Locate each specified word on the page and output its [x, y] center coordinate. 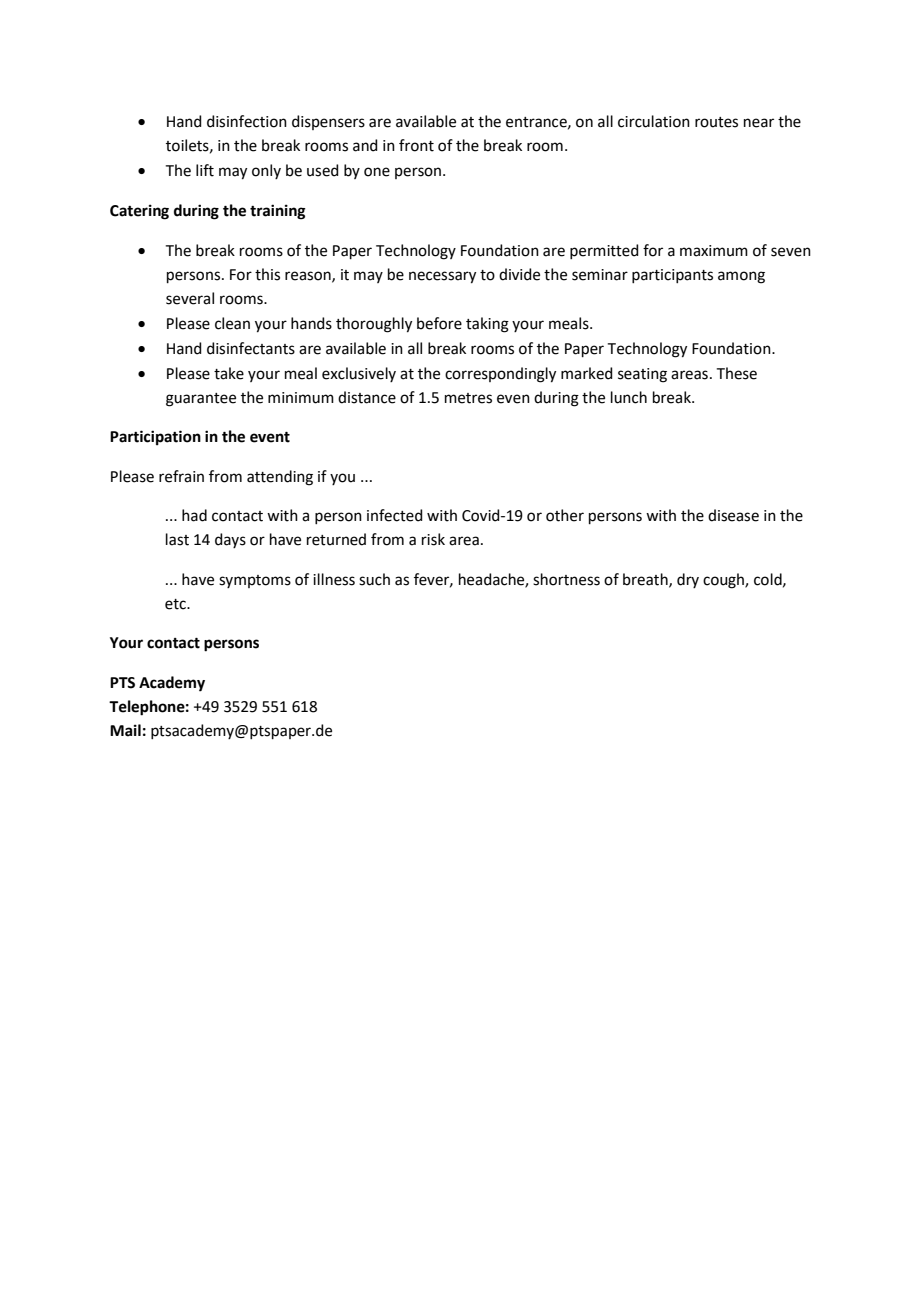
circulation [654, 121]
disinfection [247, 121]
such [374, 579]
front [416, 145]
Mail [125, 730]
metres [468, 398]
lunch [629, 397]
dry [688, 580]
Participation [155, 438]
